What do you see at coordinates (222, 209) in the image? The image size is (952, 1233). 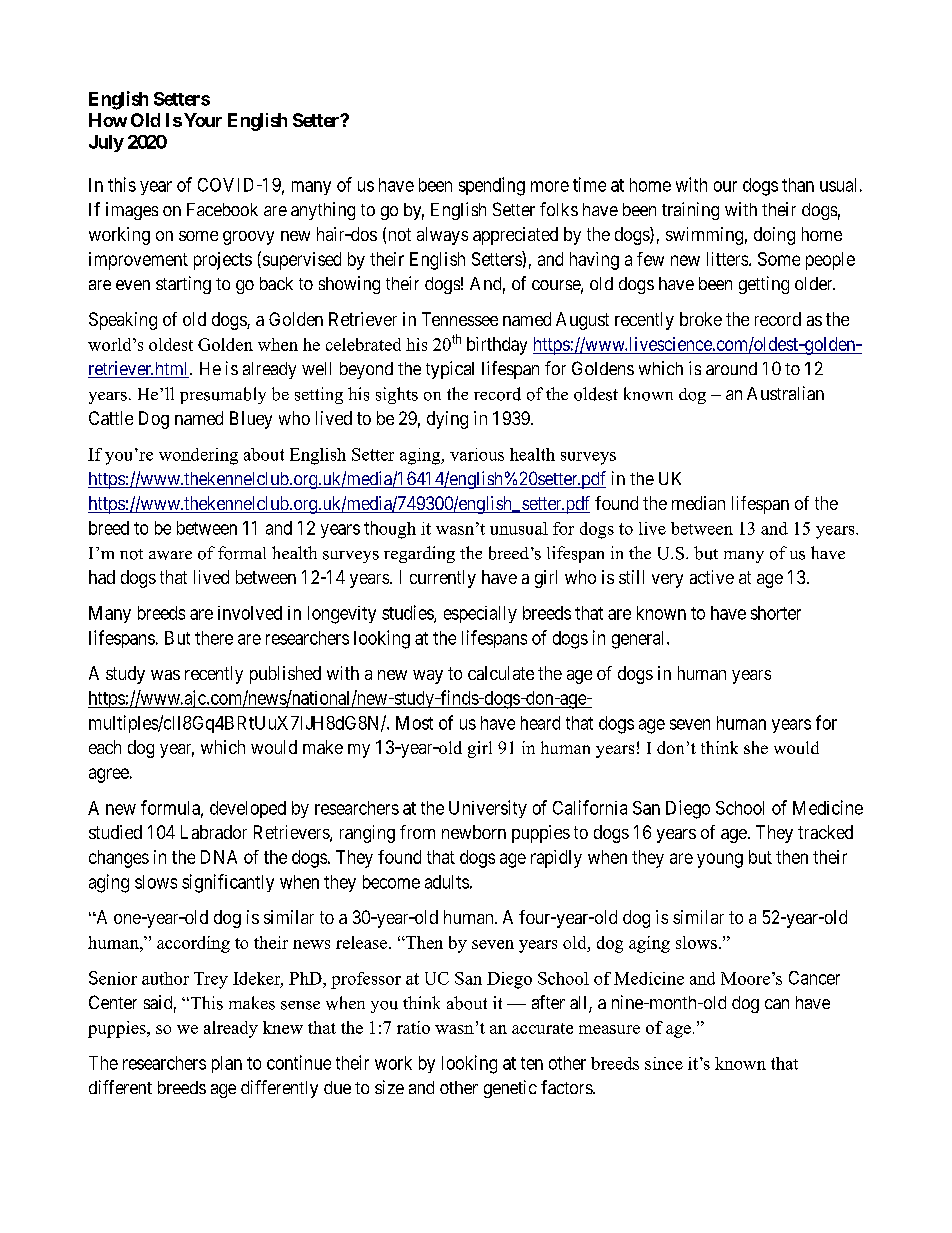 I see `Facebook` at bounding box center [222, 209].
